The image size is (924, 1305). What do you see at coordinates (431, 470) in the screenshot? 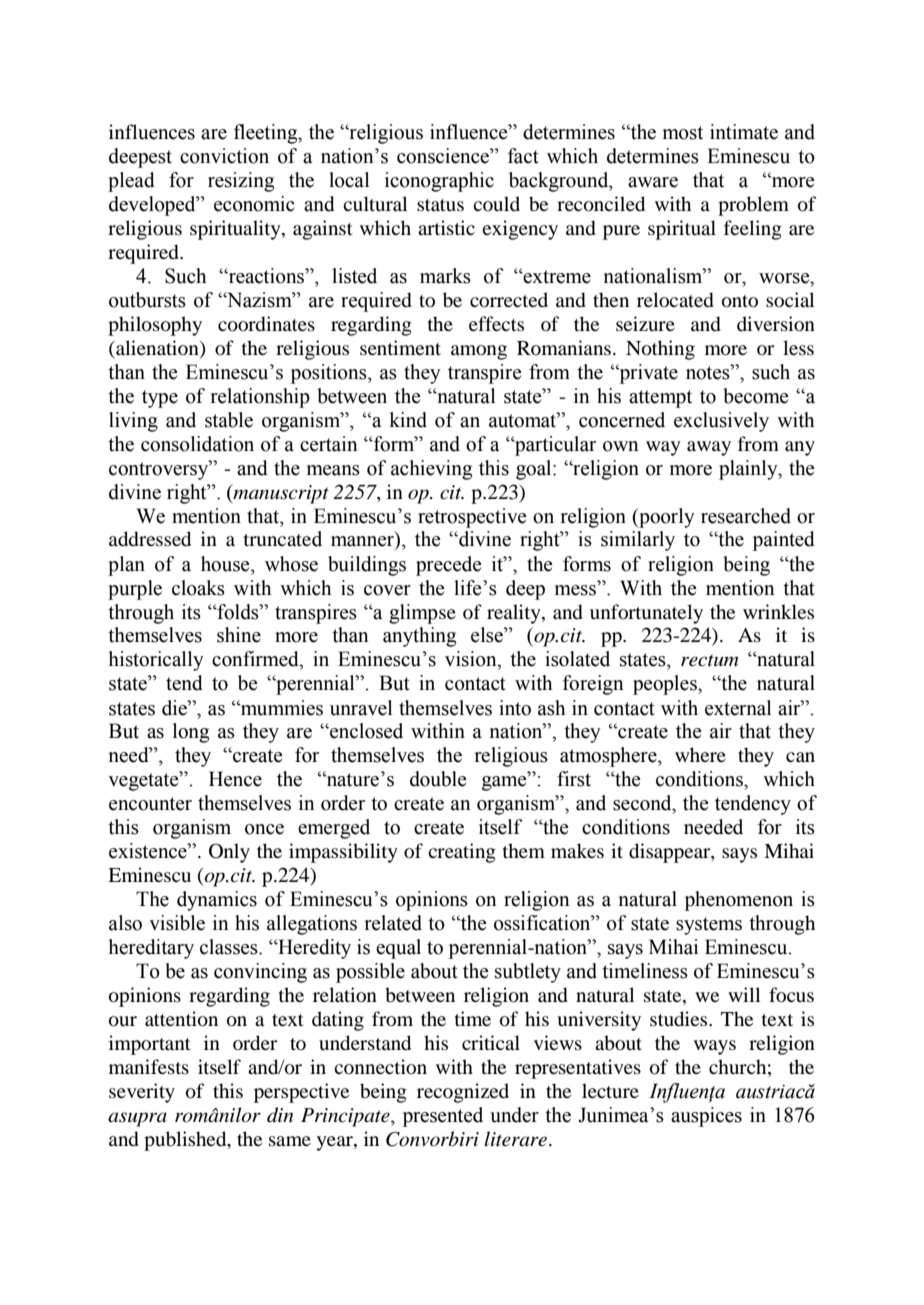
I see `achieving` at bounding box center [431, 470].
